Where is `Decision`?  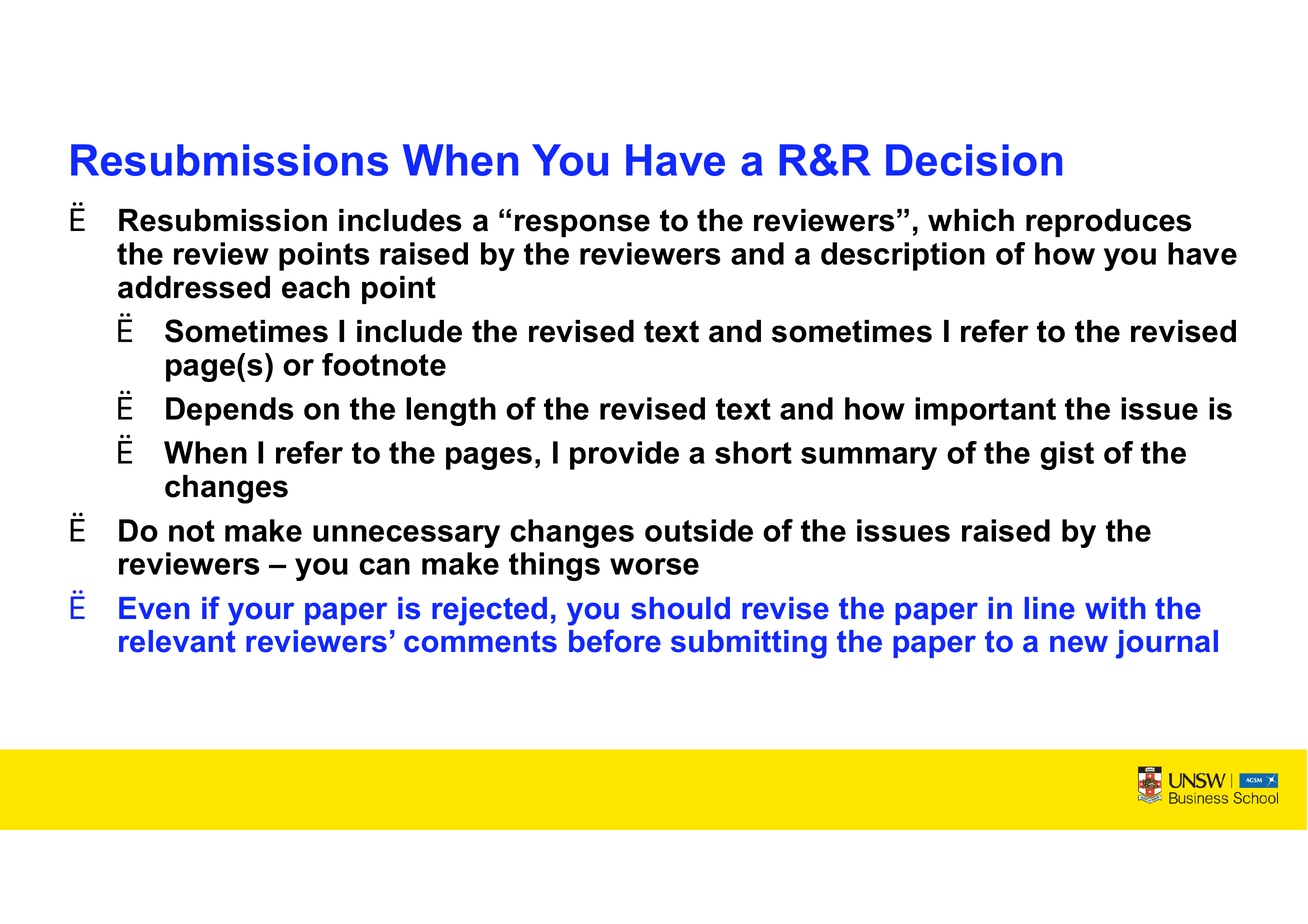 Decision is located at coordinates (974, 160).
